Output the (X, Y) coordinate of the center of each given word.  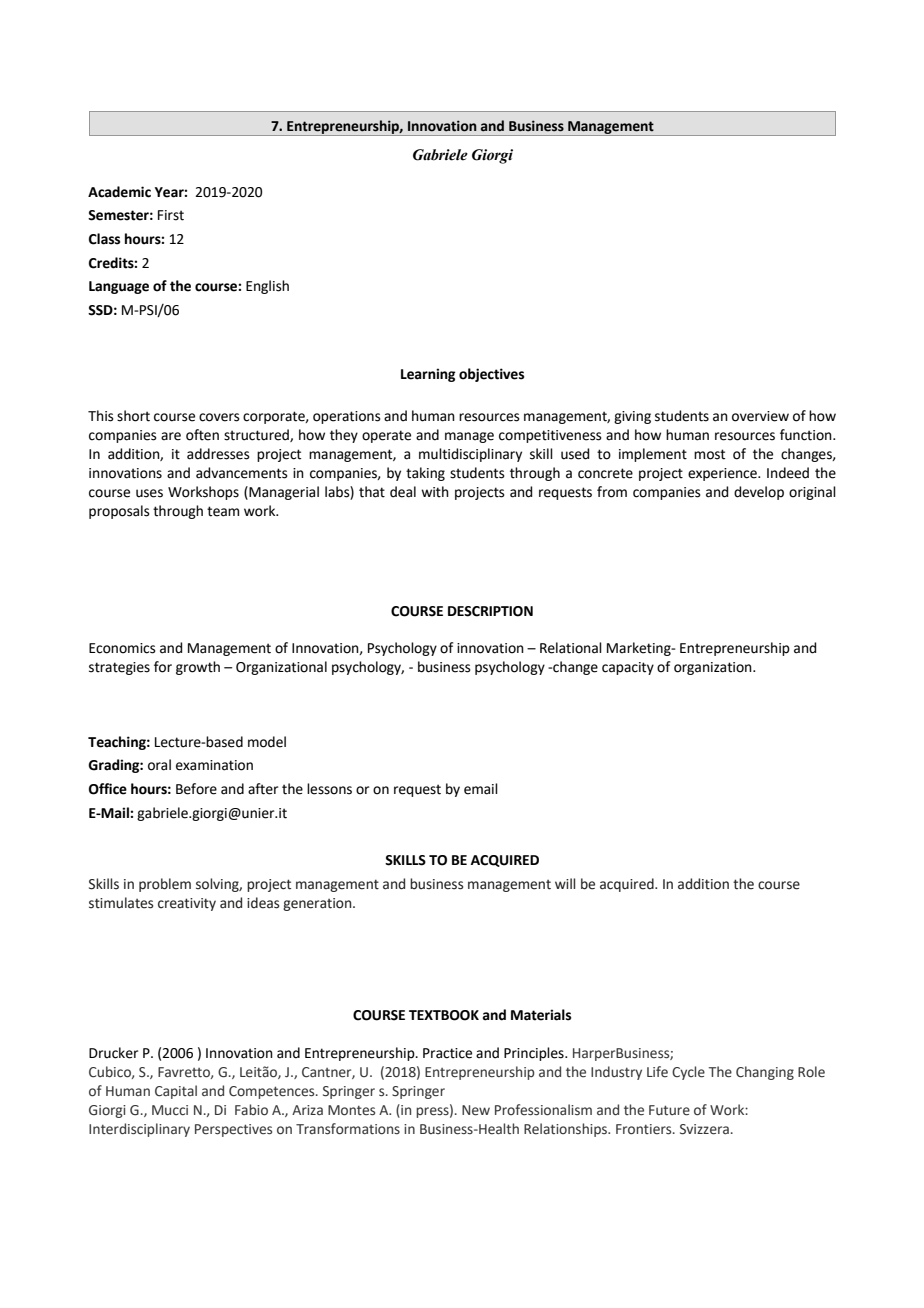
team (223, 511)
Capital (176, 1092)
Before (196, 789)
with (435, 492)
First (171, 215)
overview (760, 416)
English (267, 287)
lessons (329, 789)
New (476, 1110)
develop (759, 493)
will (565, 883)
